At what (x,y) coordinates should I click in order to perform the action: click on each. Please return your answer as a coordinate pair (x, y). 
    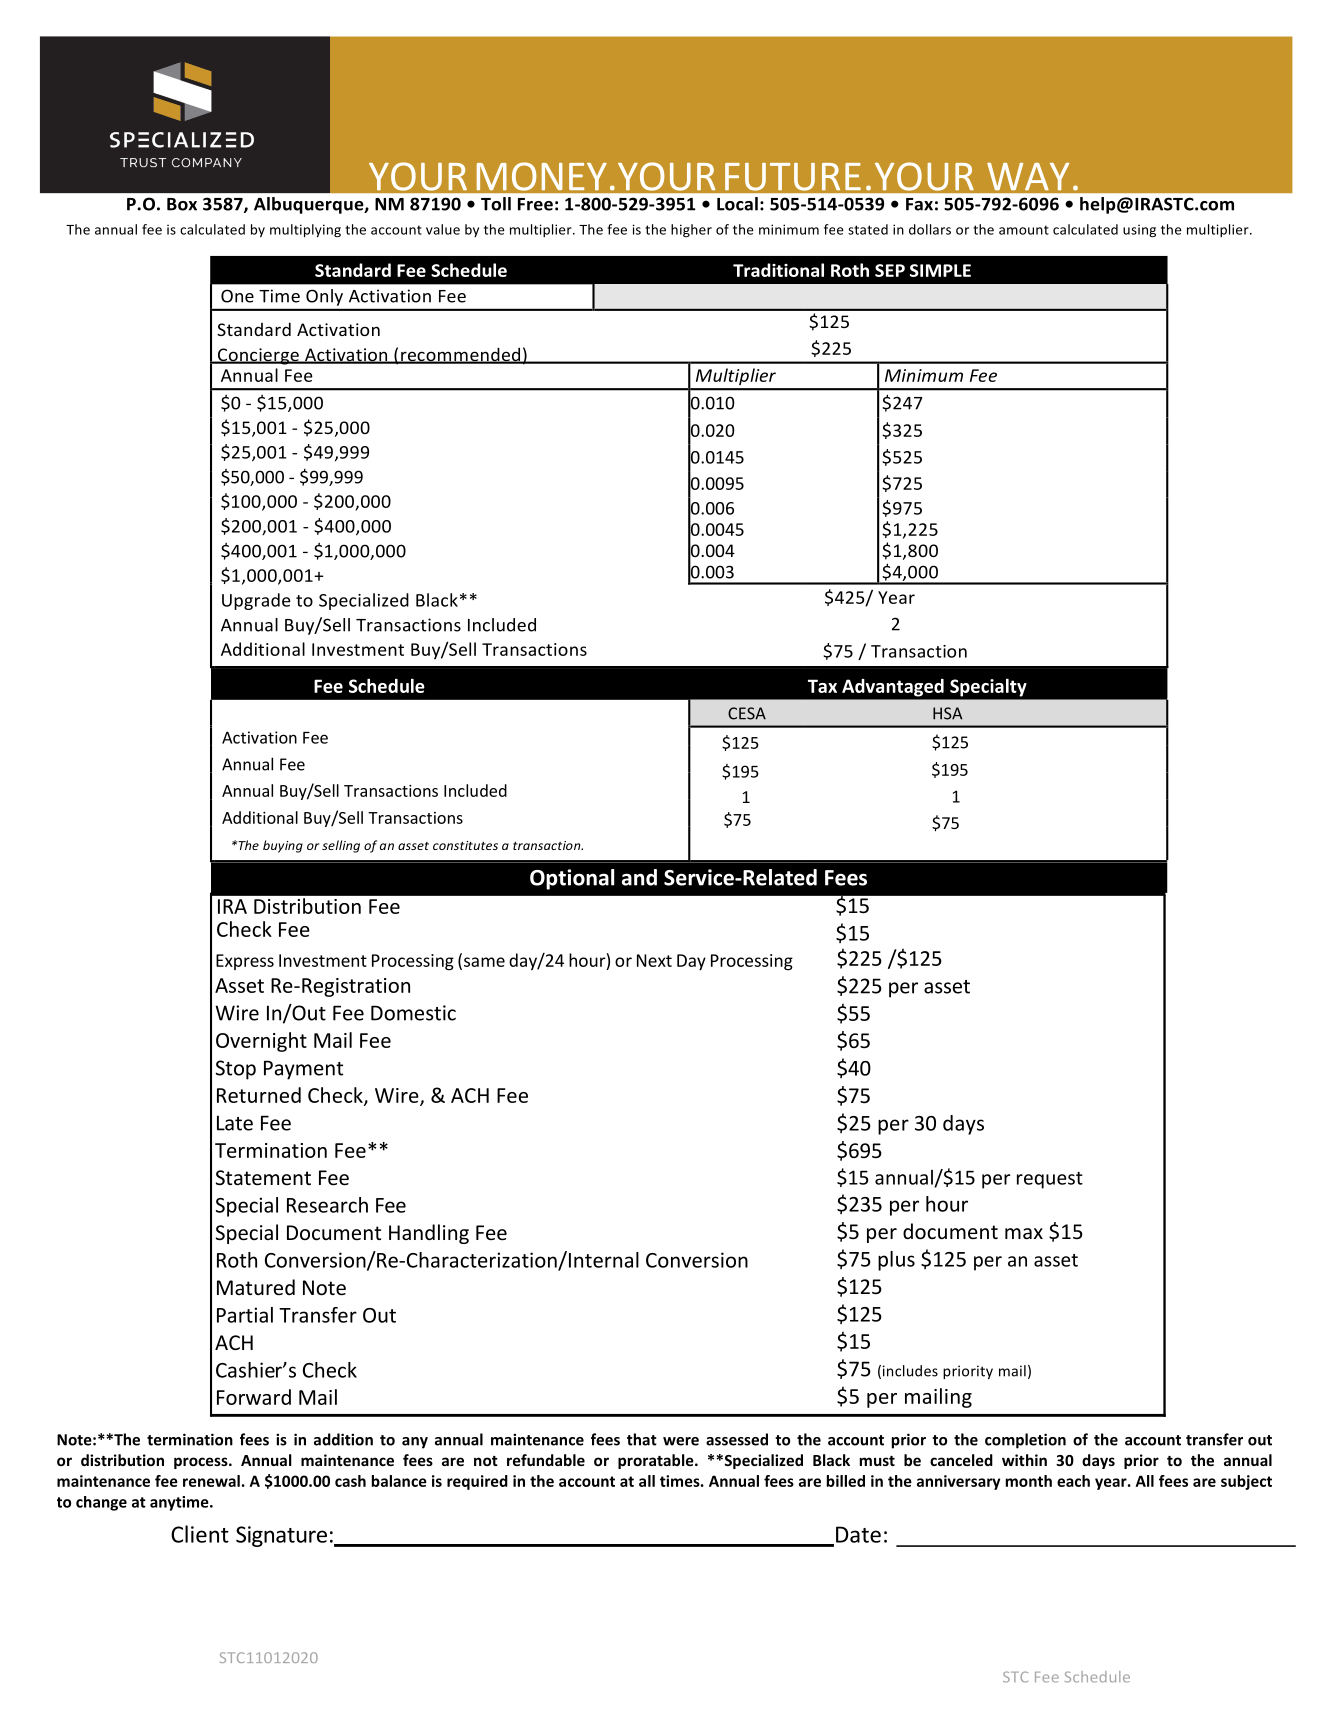
    Looking at the image, I should click on (1073, 1481).
